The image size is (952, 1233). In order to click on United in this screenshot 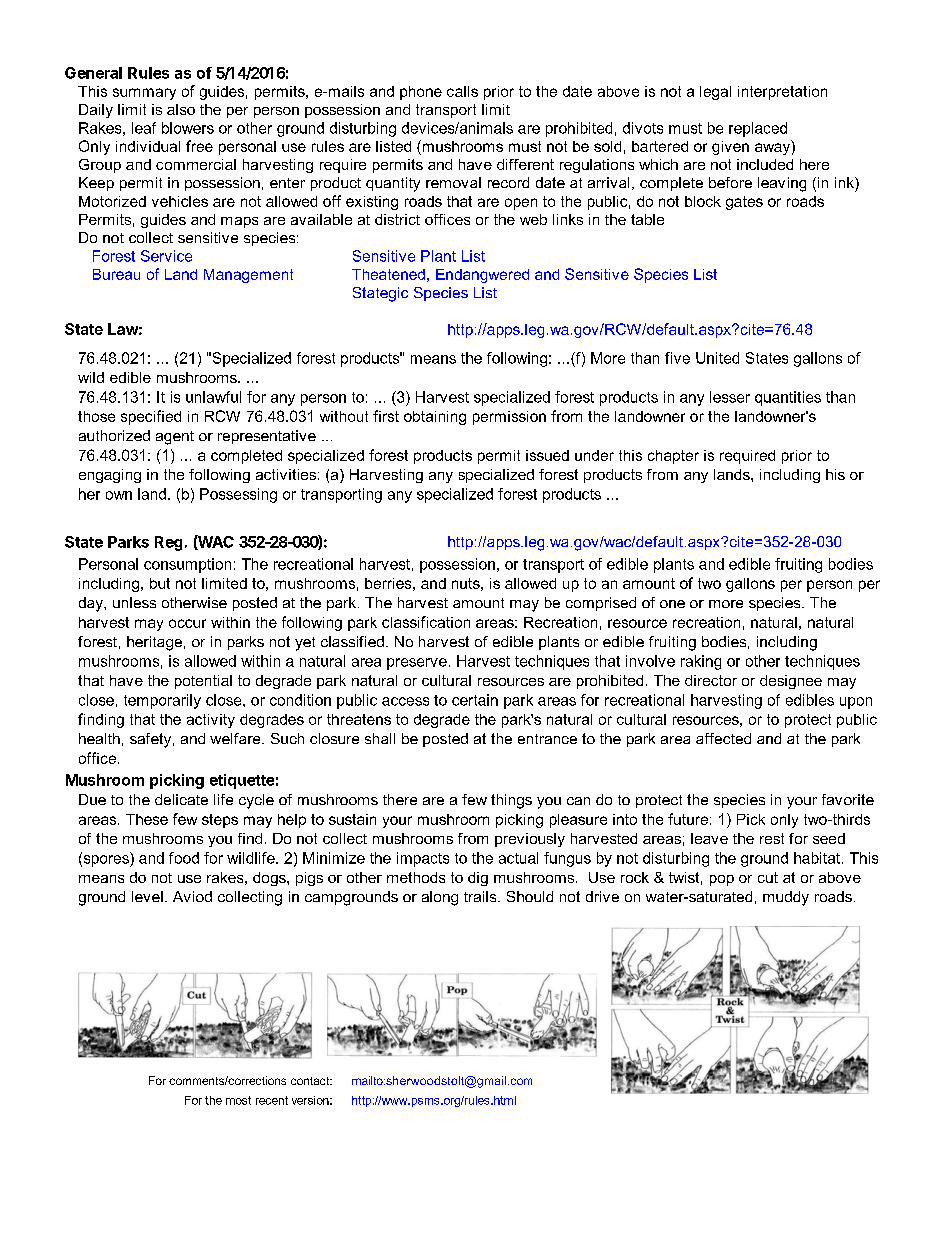, I will do `click(717, 358)`.
